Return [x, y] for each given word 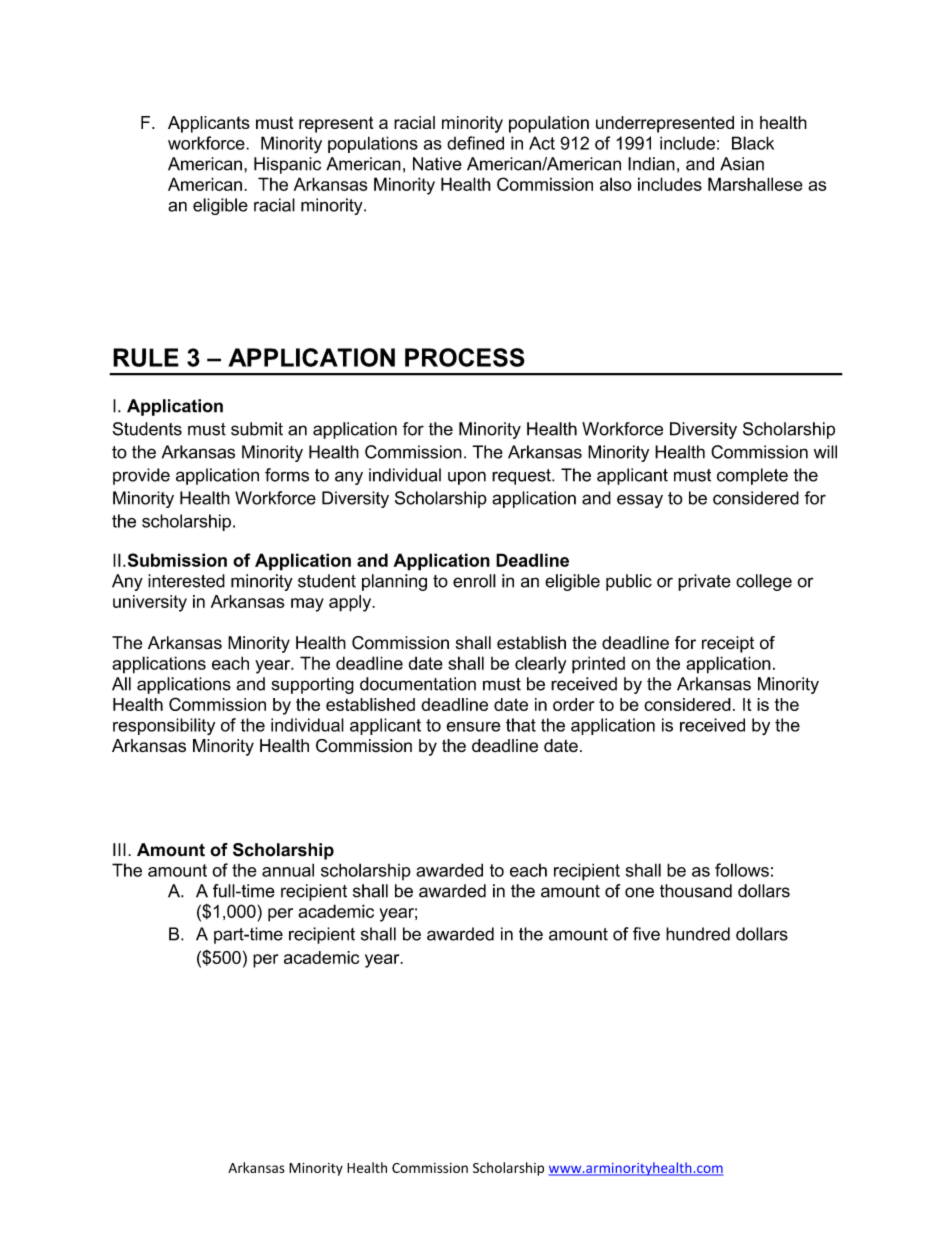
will [825, 452]
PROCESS [465, 357]
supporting [313, 685]
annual [288, 870]
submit [257, 429]
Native [437, 164]
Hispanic [287, 165]
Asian [742, 164]
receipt [728, 644]
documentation [418, 684]
